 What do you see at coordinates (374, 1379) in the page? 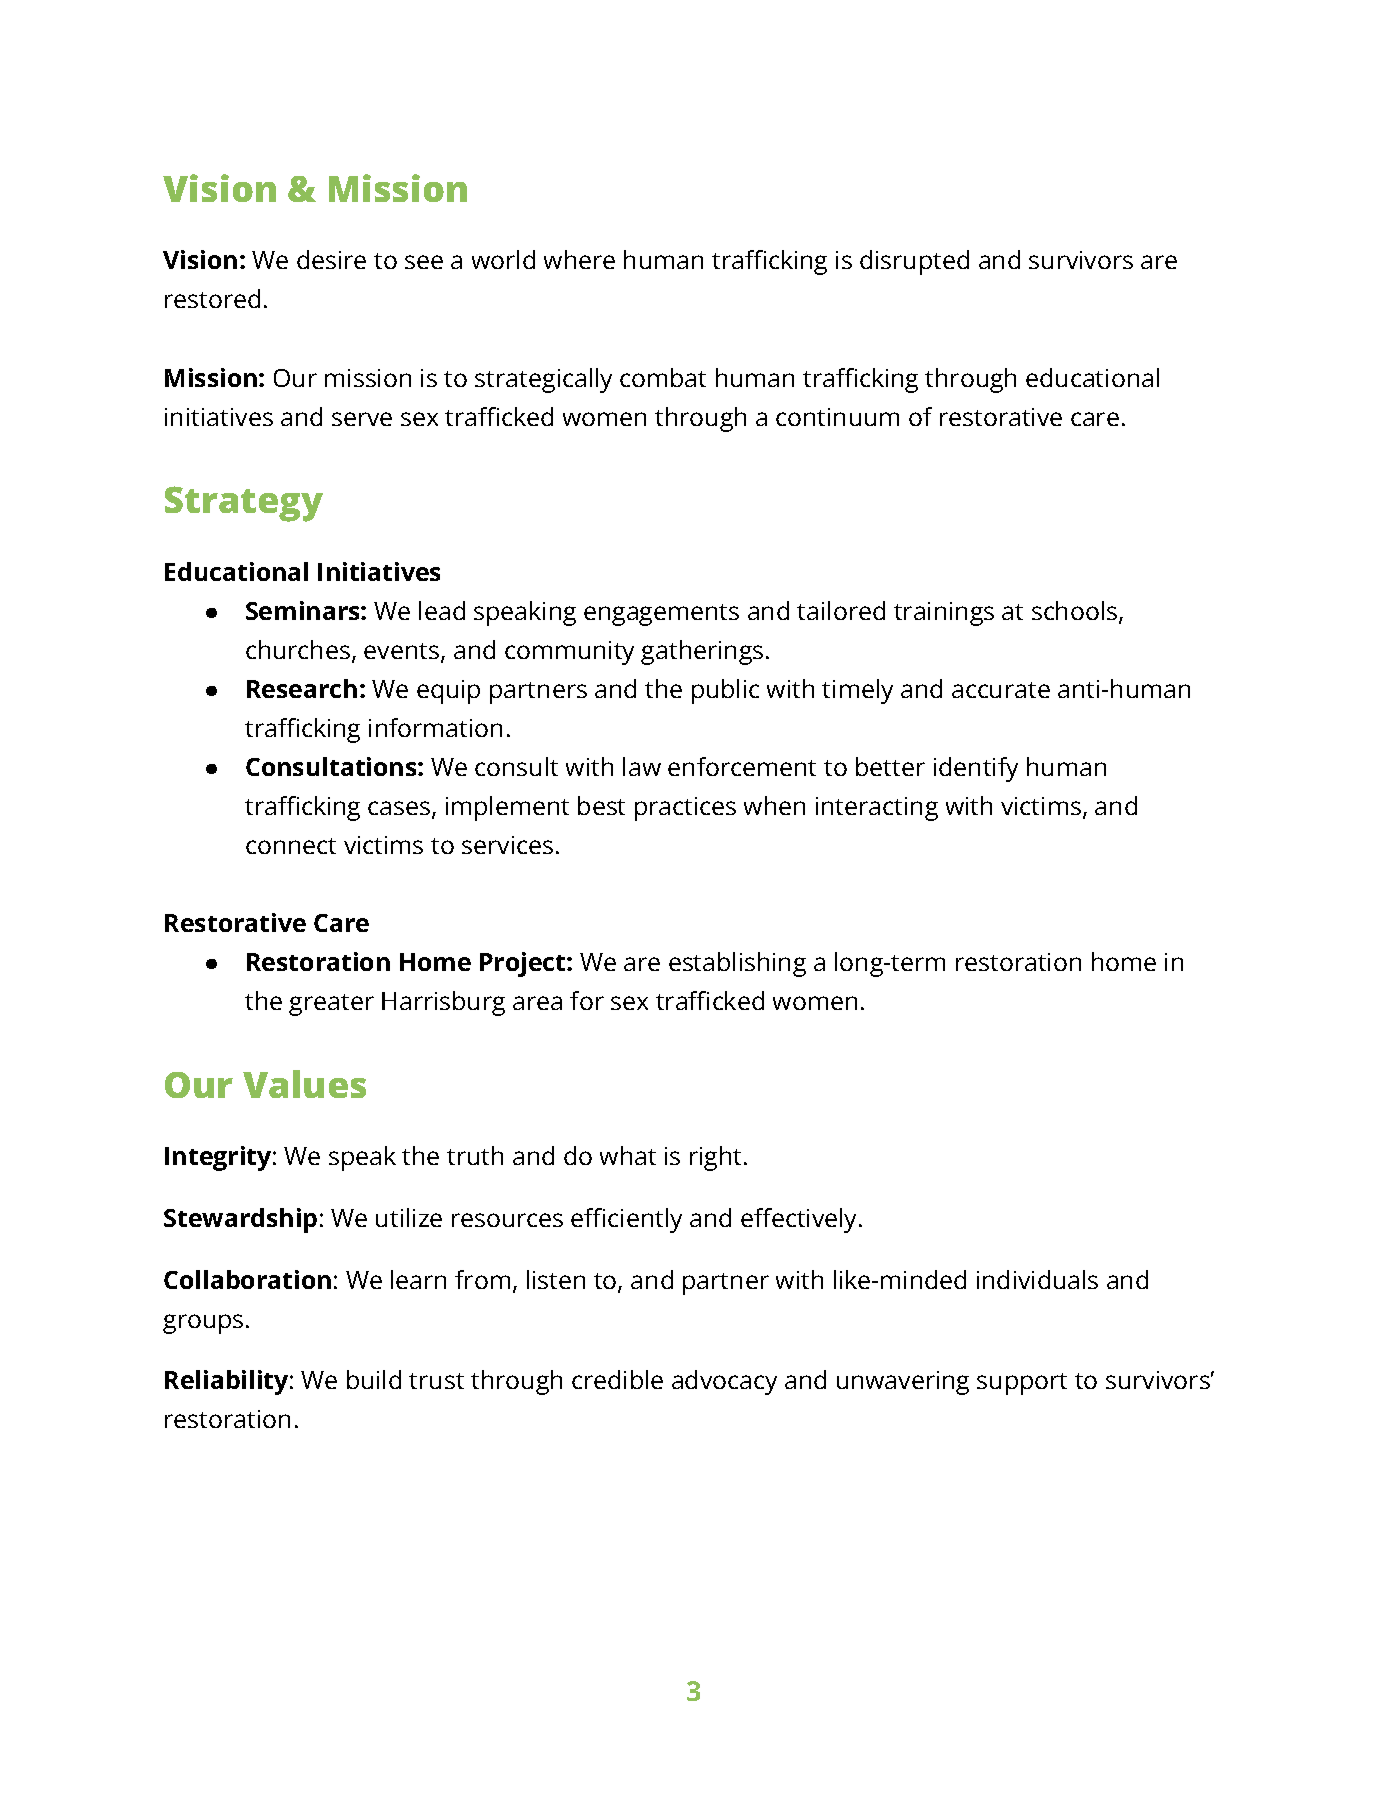
I see `build` at bounding box center [374, 1379].
